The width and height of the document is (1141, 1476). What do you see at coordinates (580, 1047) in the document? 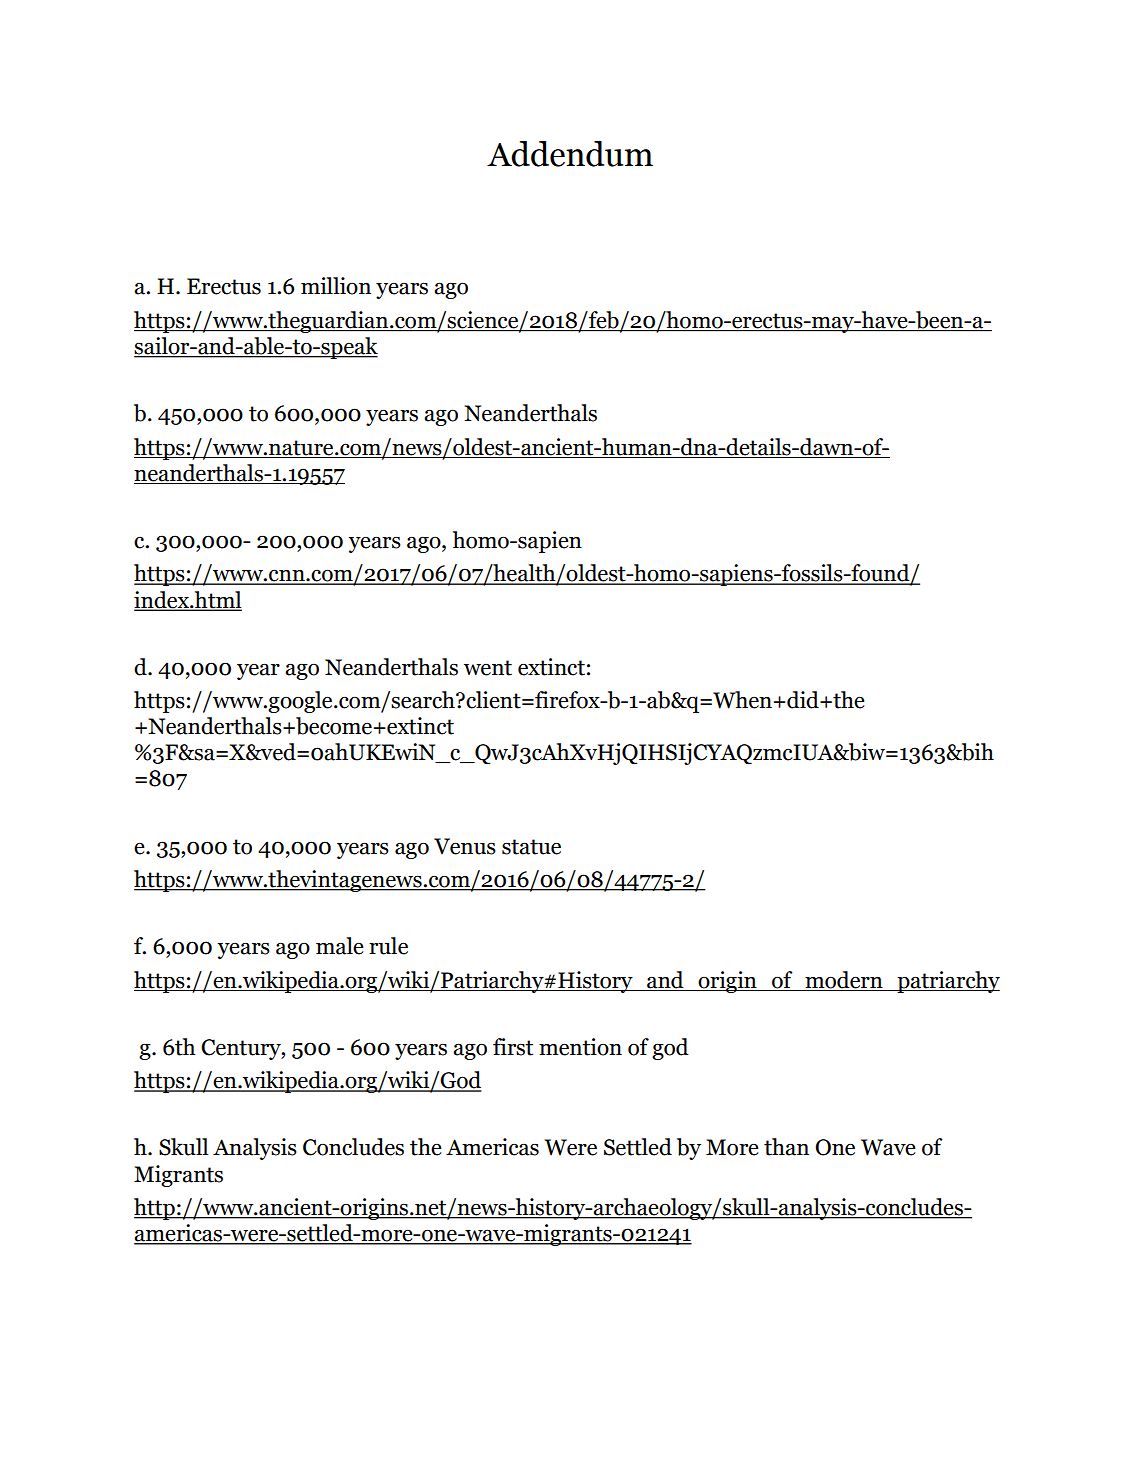
I see `mention` at bounding box center [580, 1047].
